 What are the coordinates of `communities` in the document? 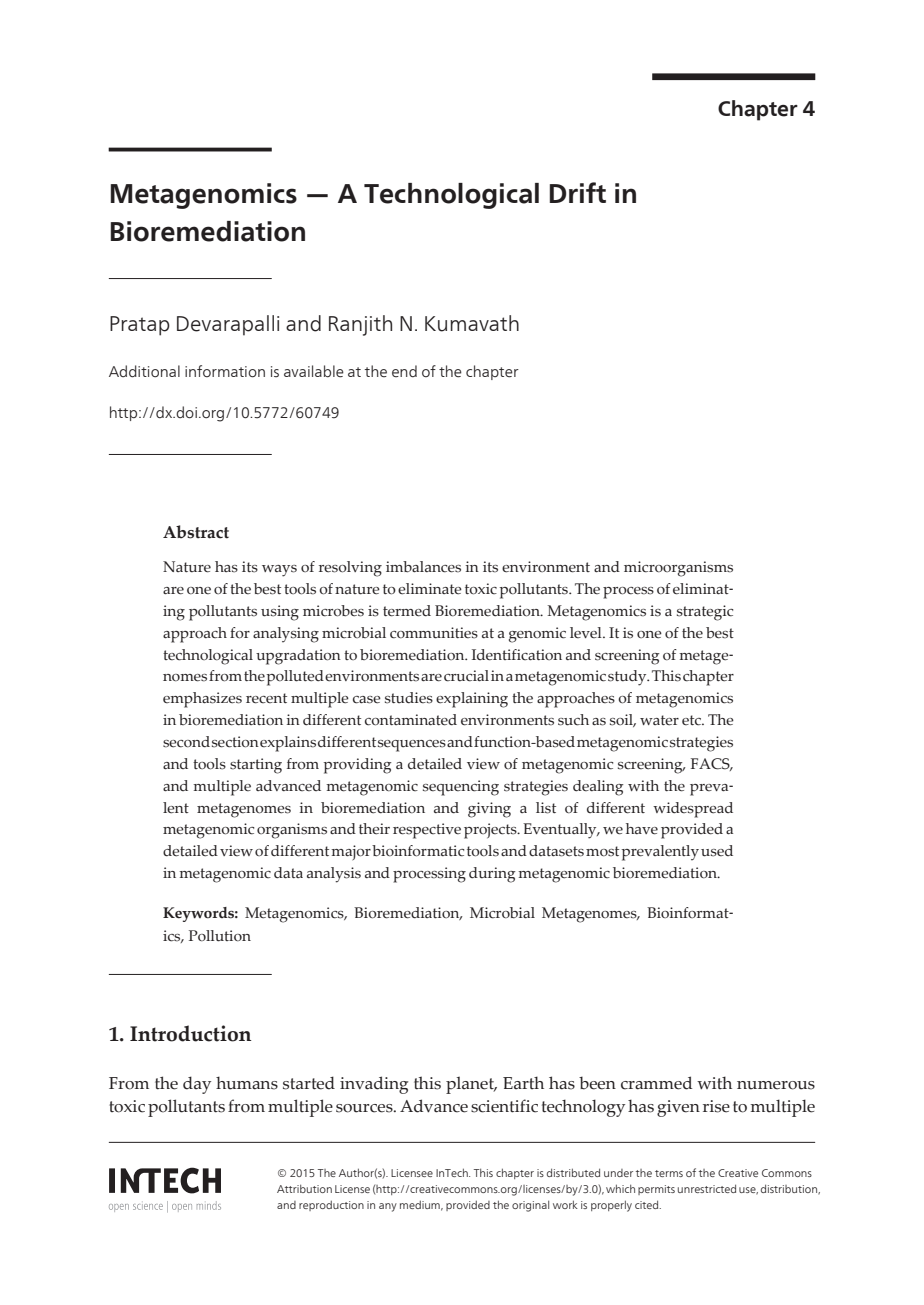 It's located at (434, 633).
